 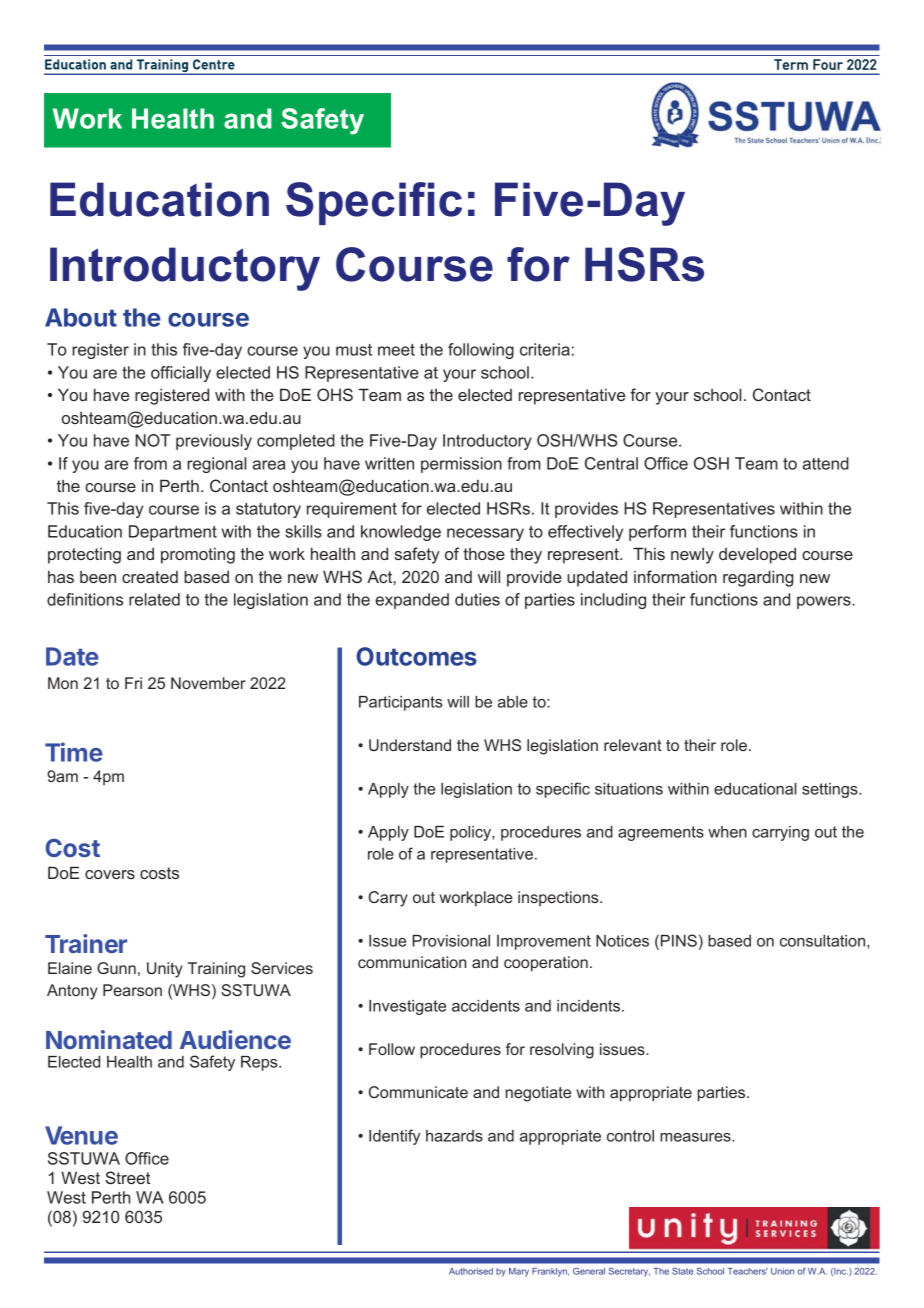 What do you see at coordinates (451, 941) in the page?
I see `Provisional` at bounding box center [451, 941].
